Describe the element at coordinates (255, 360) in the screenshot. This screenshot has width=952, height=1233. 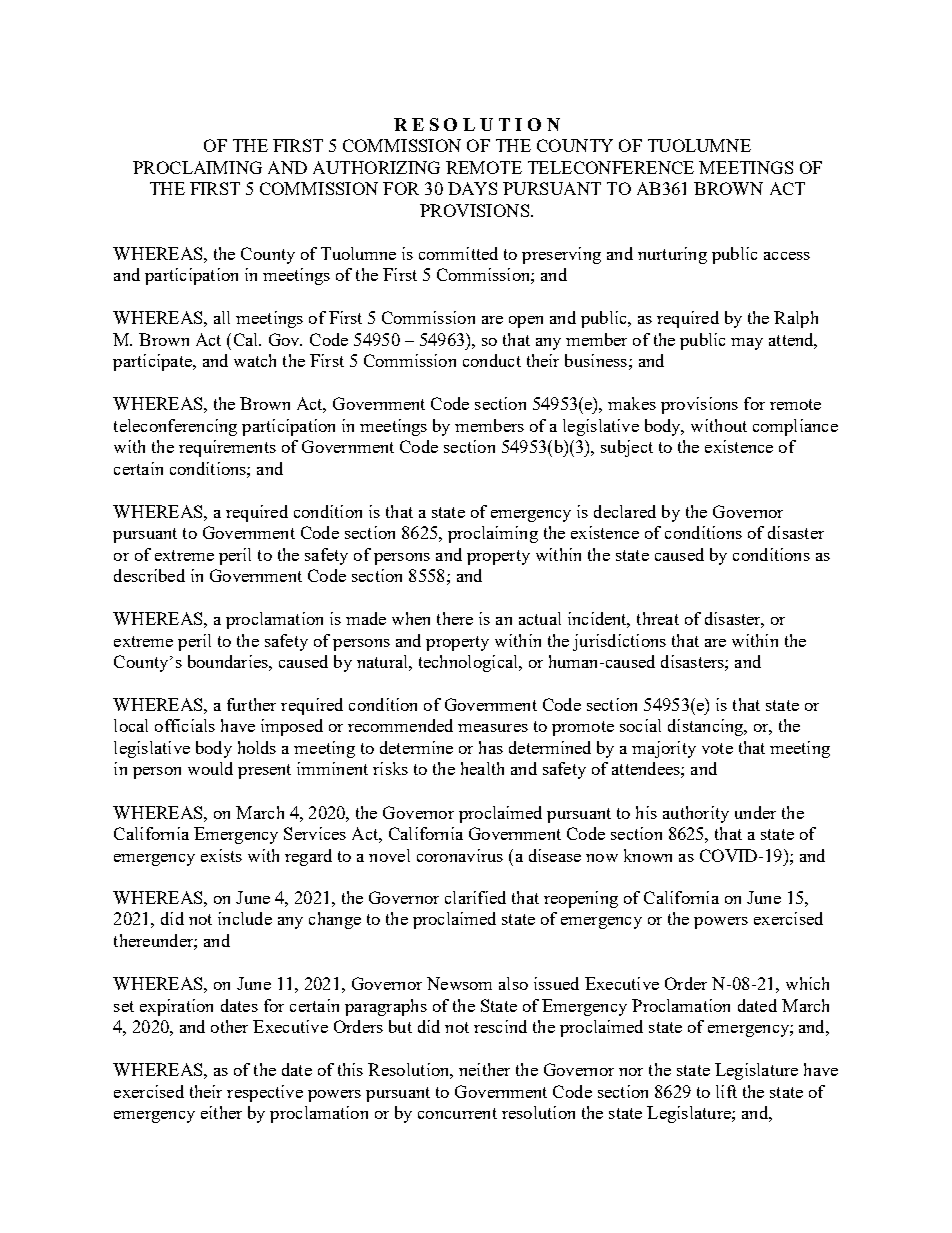
I see `watch` at that location.
